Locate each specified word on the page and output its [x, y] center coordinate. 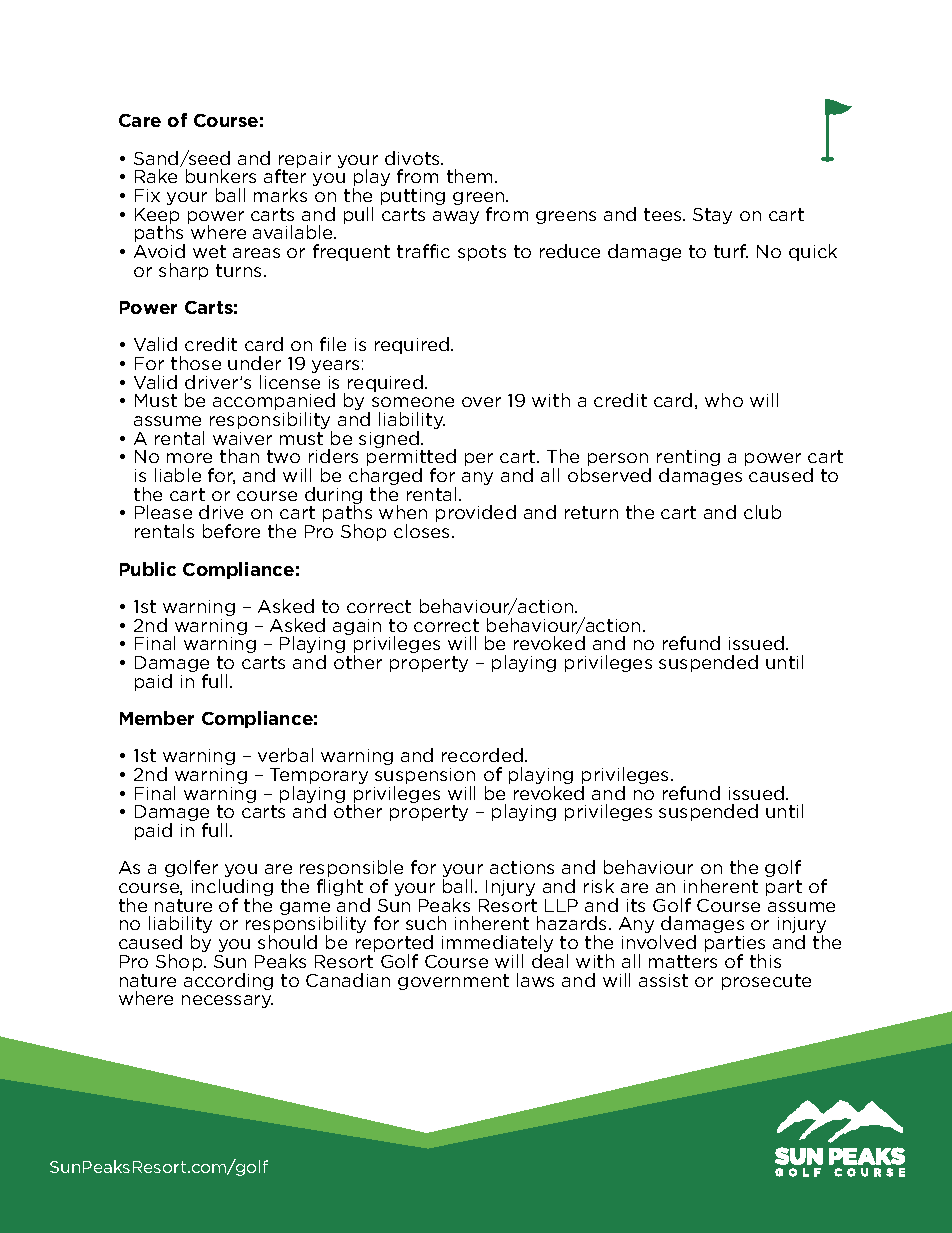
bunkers [221, 176]
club [762, 512]
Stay [712, 216]
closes [421, 531]
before [231, 531]
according [228, 981]
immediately [497, 945]
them [469, 176]
